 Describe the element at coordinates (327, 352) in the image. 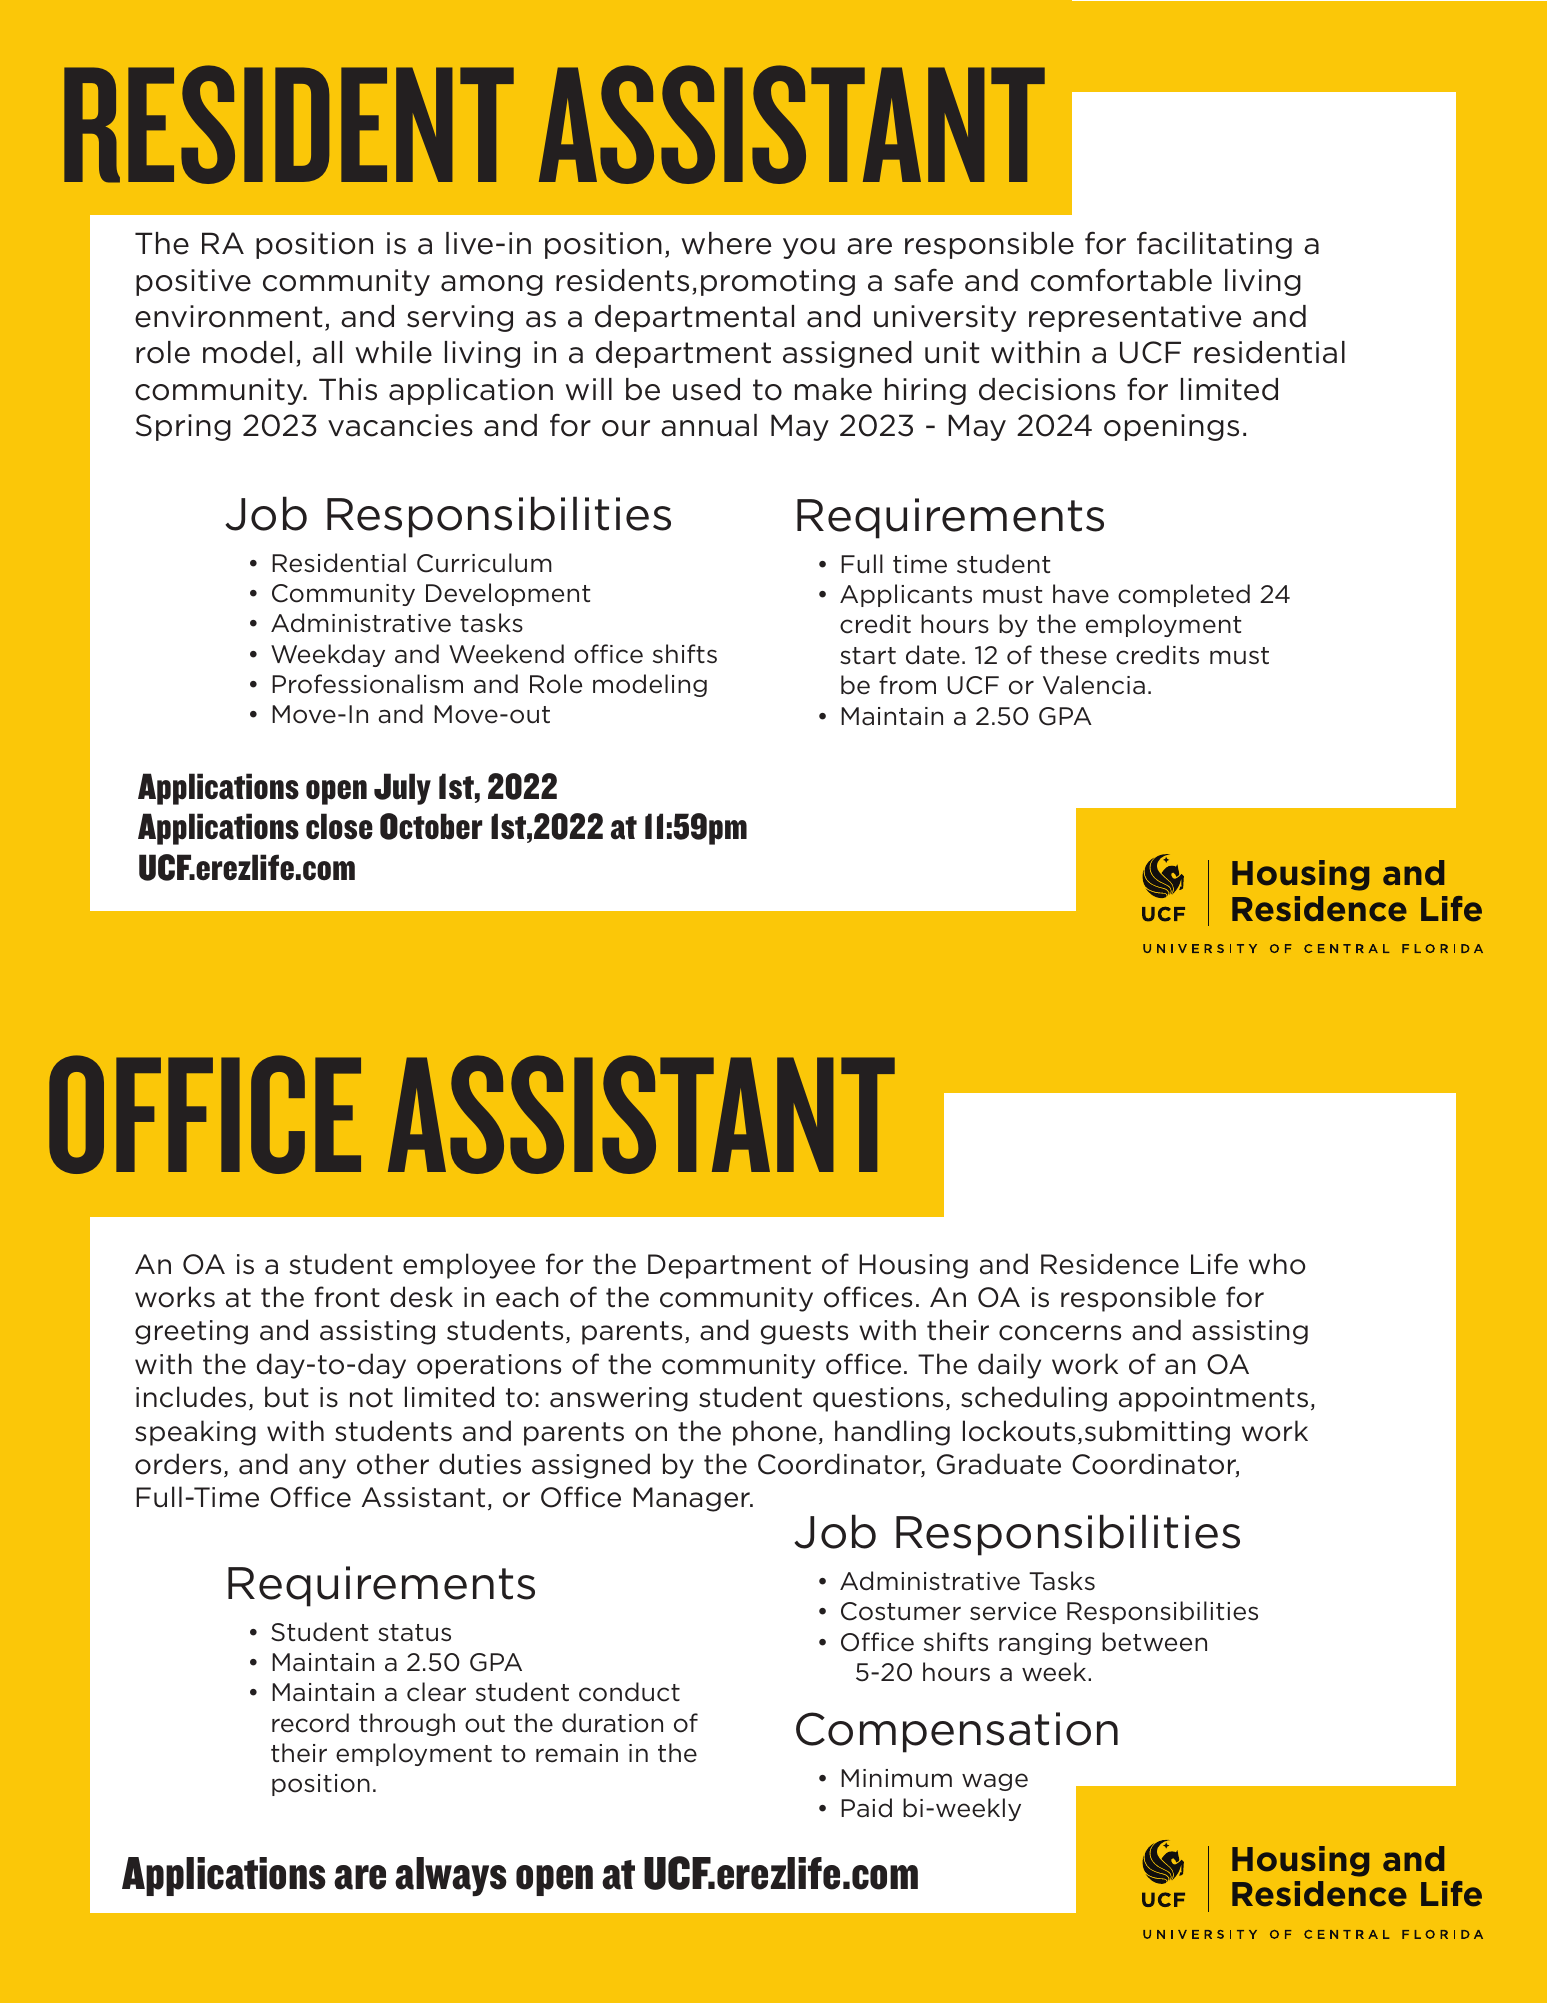

I see `all` at that location.
